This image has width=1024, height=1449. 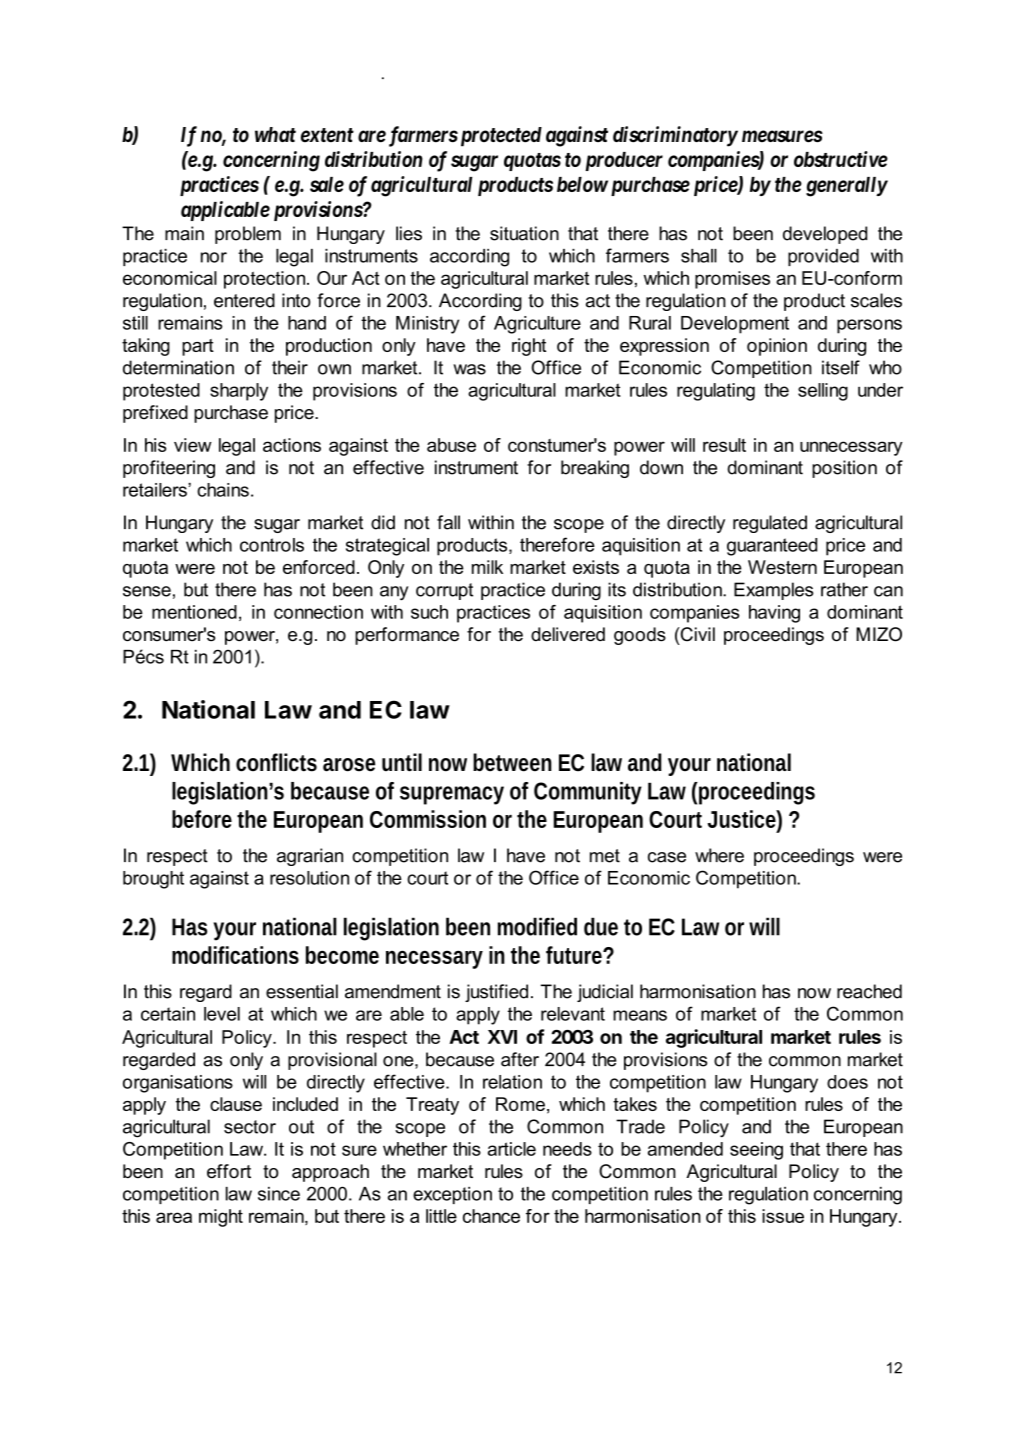 What do you see at coordinates (770, 524) in the image?
I see `regulated` at bounding box center [770, 524].
